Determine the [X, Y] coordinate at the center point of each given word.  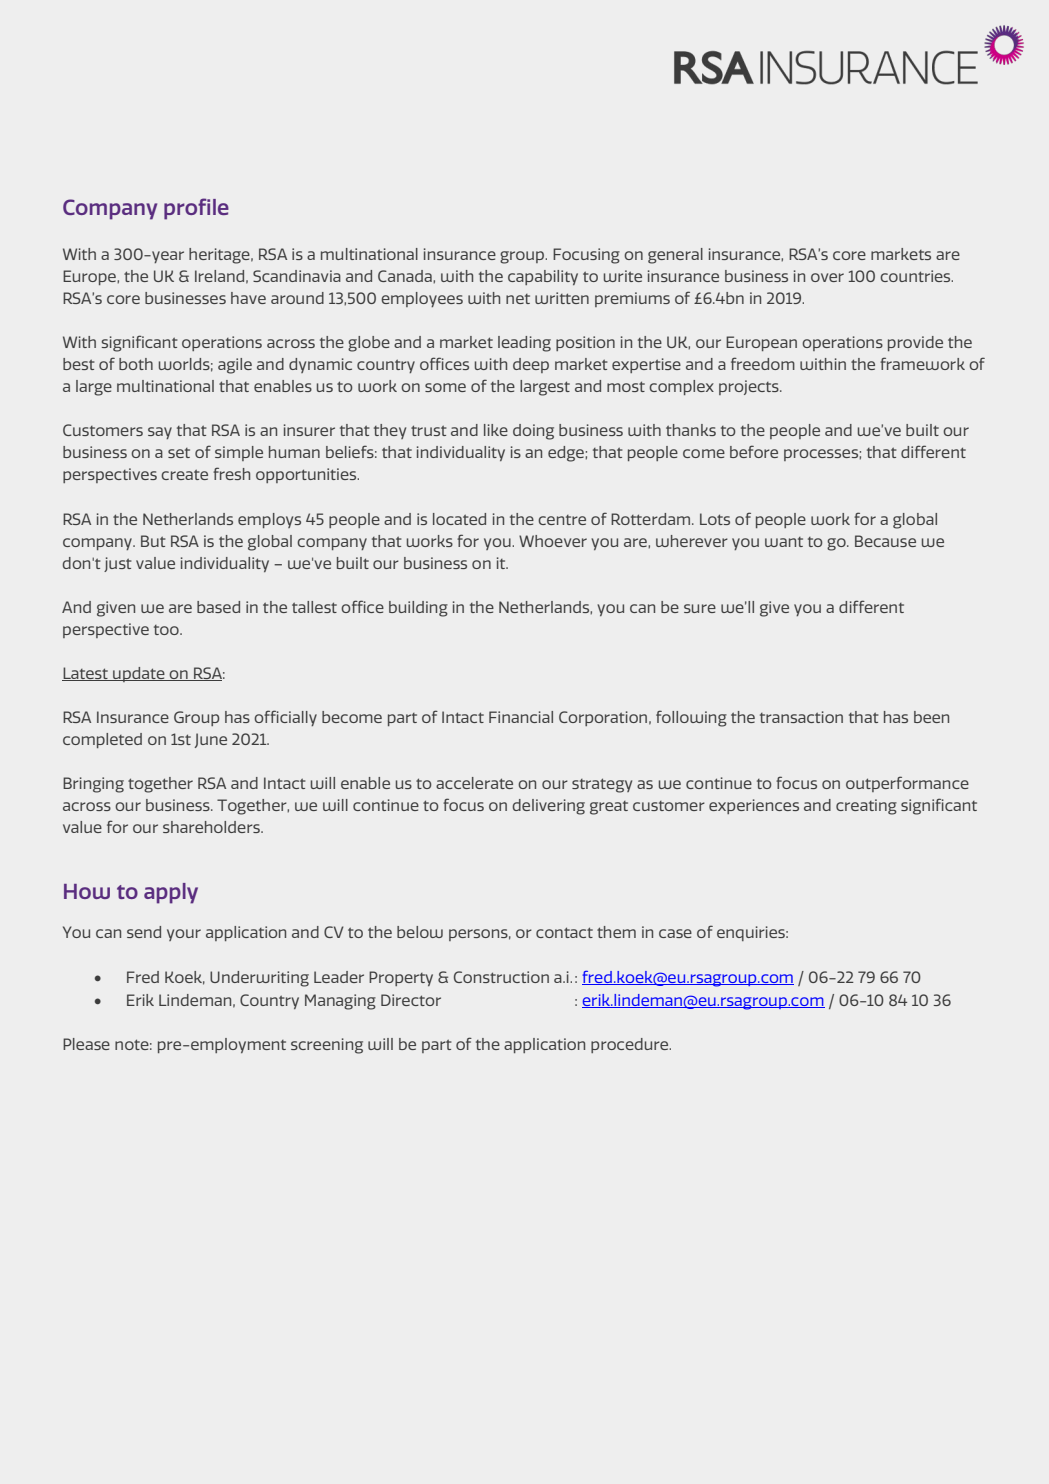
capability [543, 277]
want [784, 542]
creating [866, 807]
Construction [501, 977]
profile [196, 209]
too [167, 630]
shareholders [212, 827]
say [160, 433]
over [827, 277]
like [496, 430]
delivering [549, 807]
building [418, 609]
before [754, 451]
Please [86, 1044]
